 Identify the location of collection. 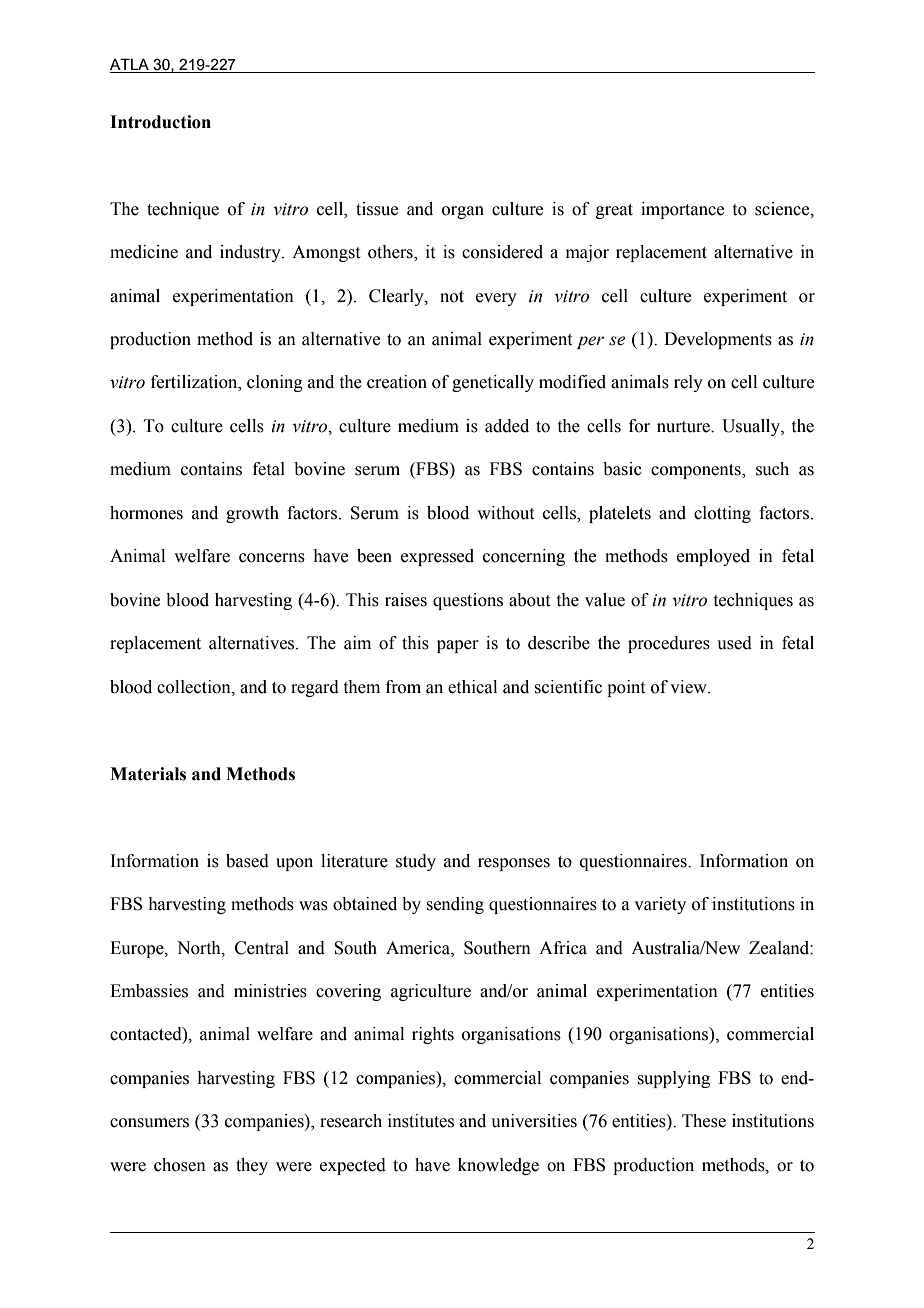
(195, 687).
